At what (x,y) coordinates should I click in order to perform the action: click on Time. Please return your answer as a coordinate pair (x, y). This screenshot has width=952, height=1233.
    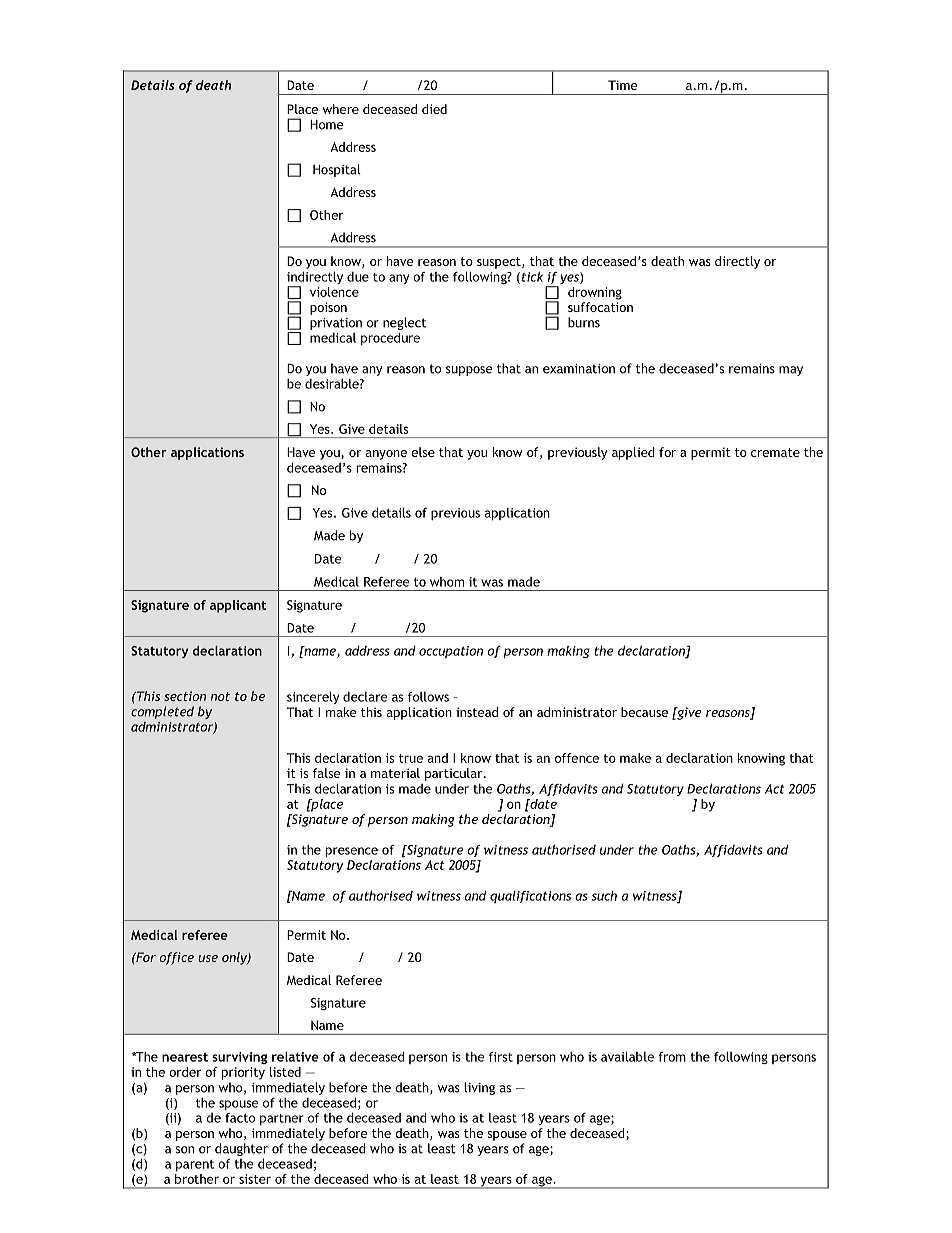
    Looking at the image, I should click on (622, 85).
